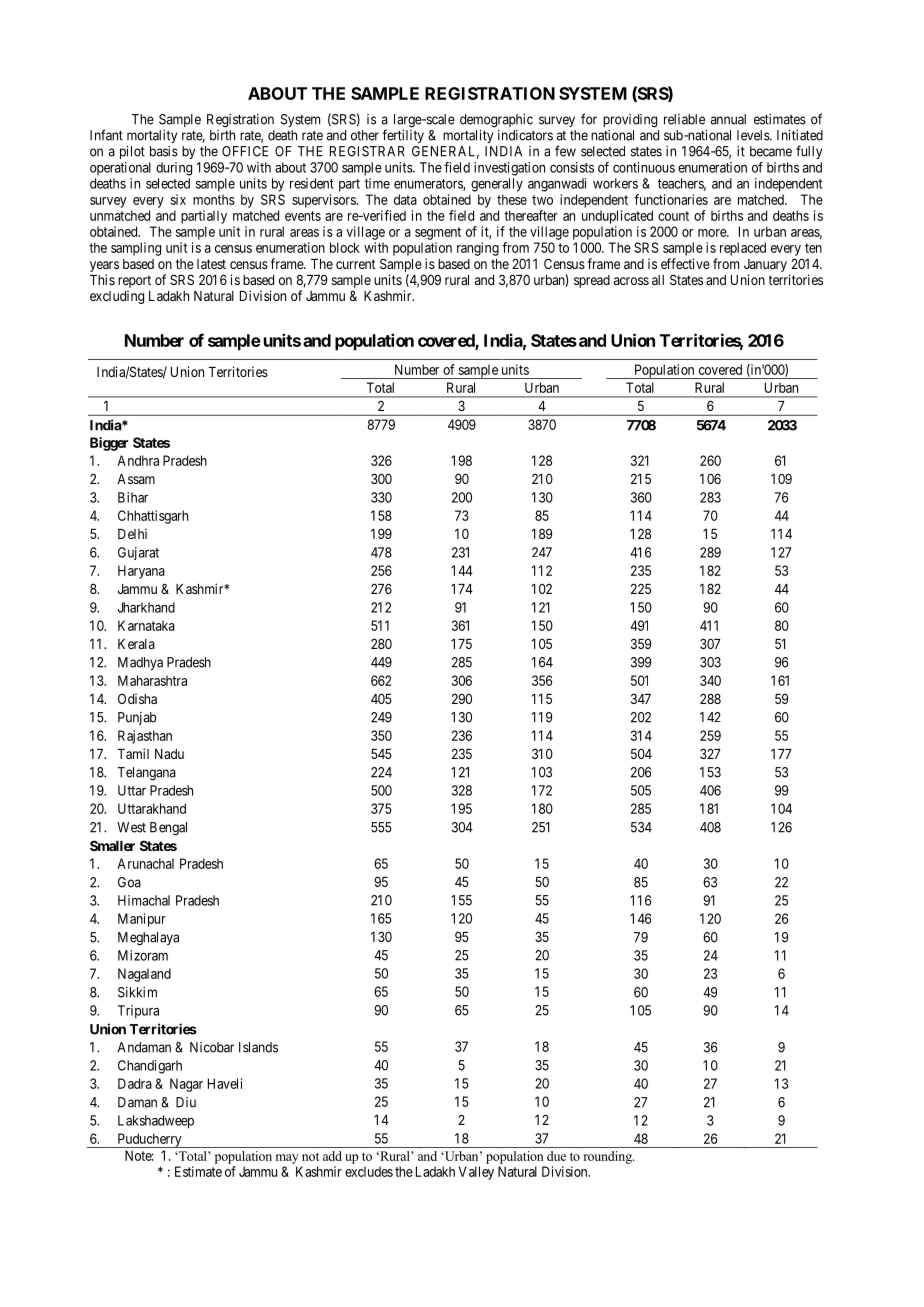 The height and width of the image is (1307, 924). What do you see at coordinates (765, 265) in the image?
I see `January` at bounding box center [765, 265].
